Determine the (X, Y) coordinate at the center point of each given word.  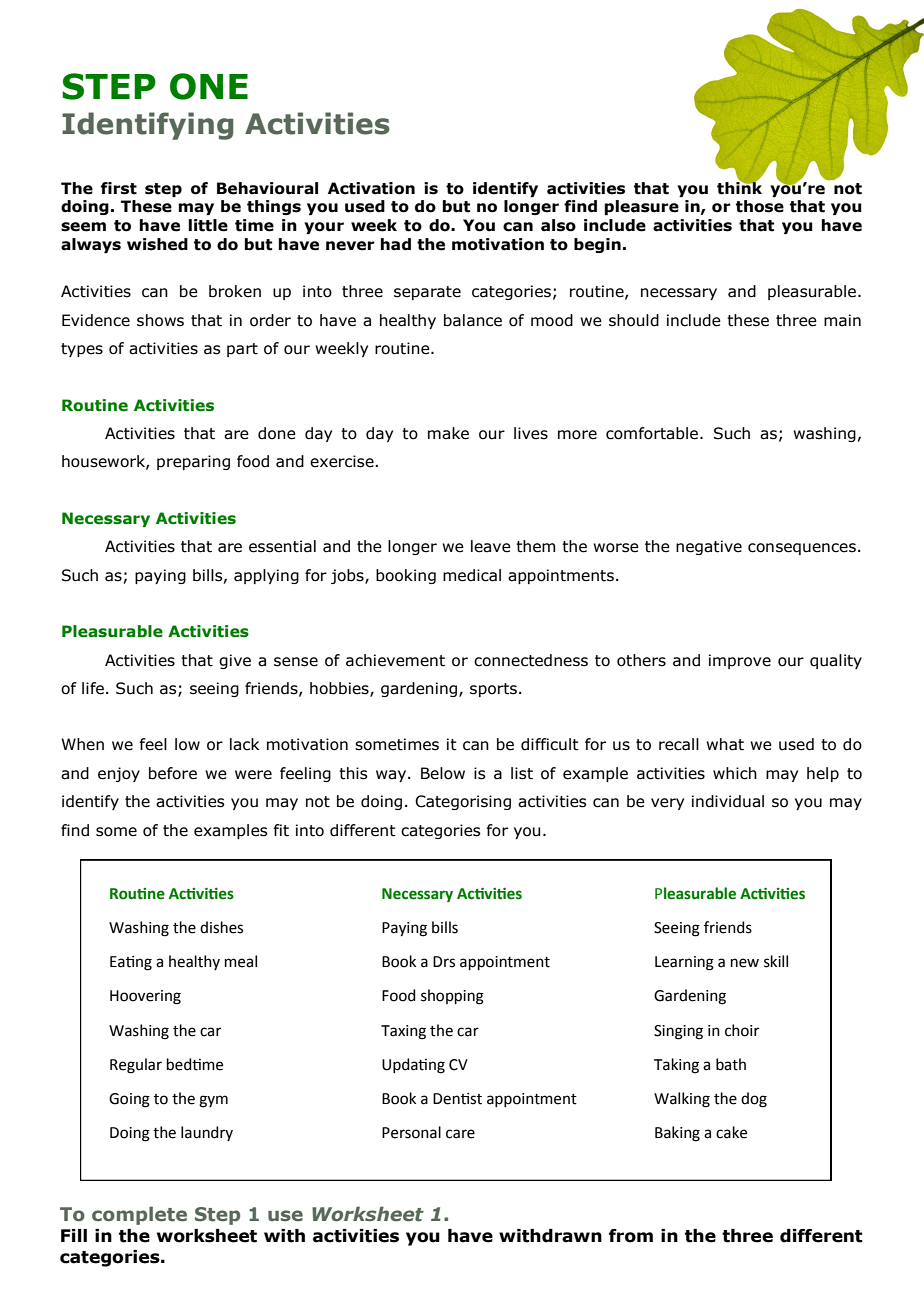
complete (139, 1215)
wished (157, 244)
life (93, 688)
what (725, 744)
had (396, 244)
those (760, 206)
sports (493, 690)
